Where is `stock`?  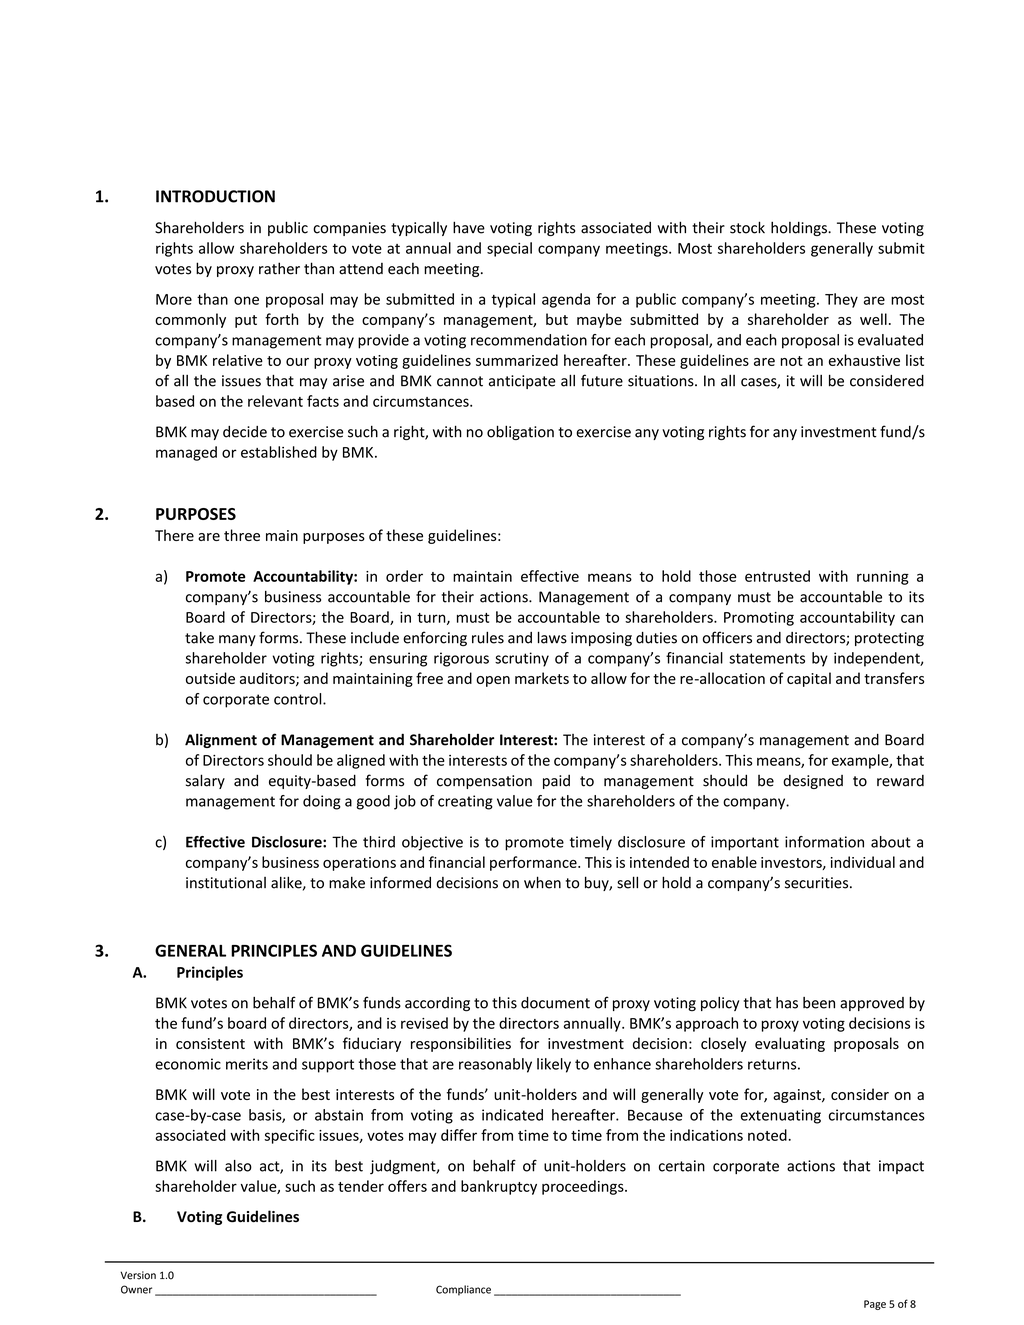 stock is located at coordinates (747, 227).
